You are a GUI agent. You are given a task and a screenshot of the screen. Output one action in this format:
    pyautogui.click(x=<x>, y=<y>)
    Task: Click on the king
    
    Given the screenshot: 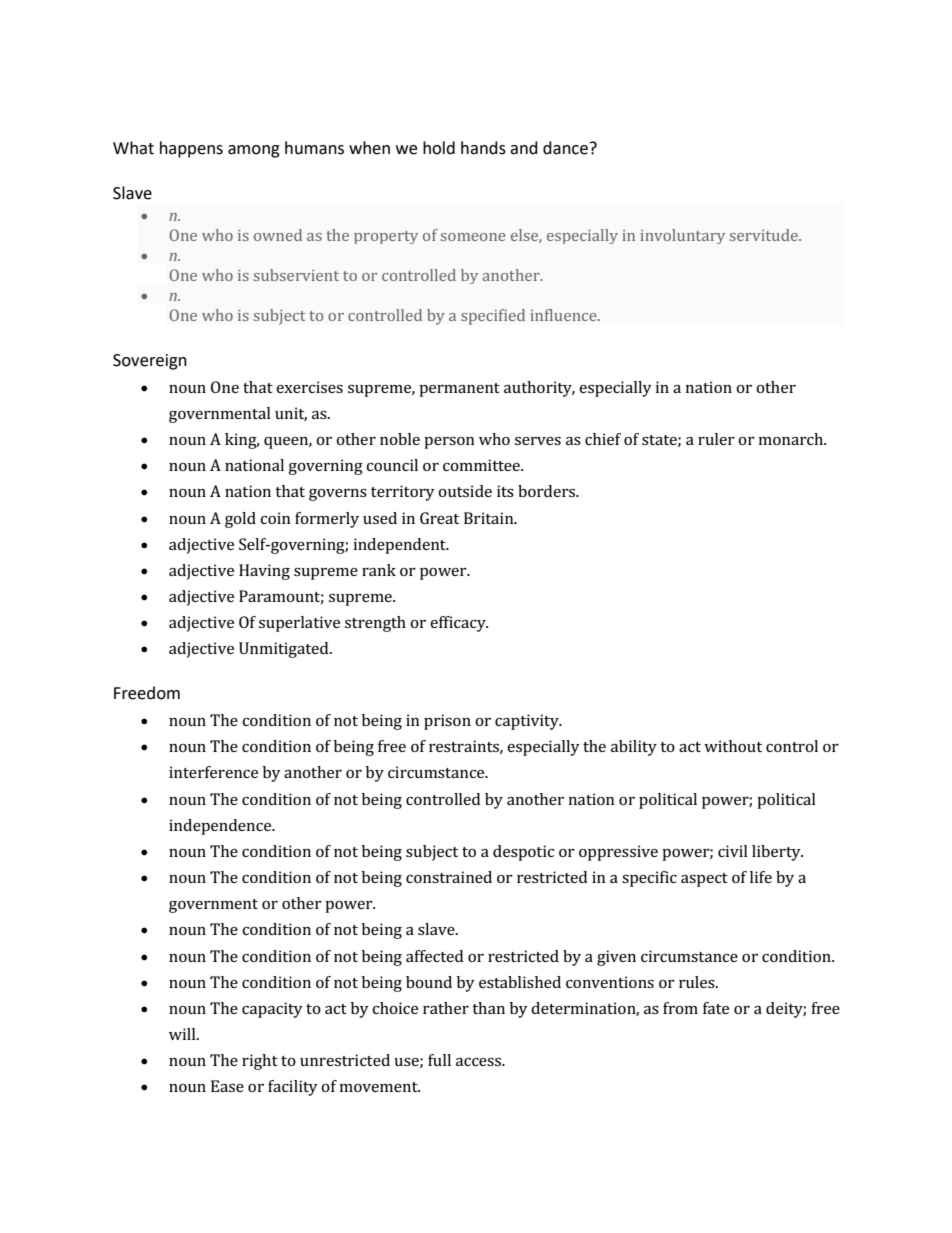 What is the action you would take?
    pyautogui.click(x=242, y=441)
